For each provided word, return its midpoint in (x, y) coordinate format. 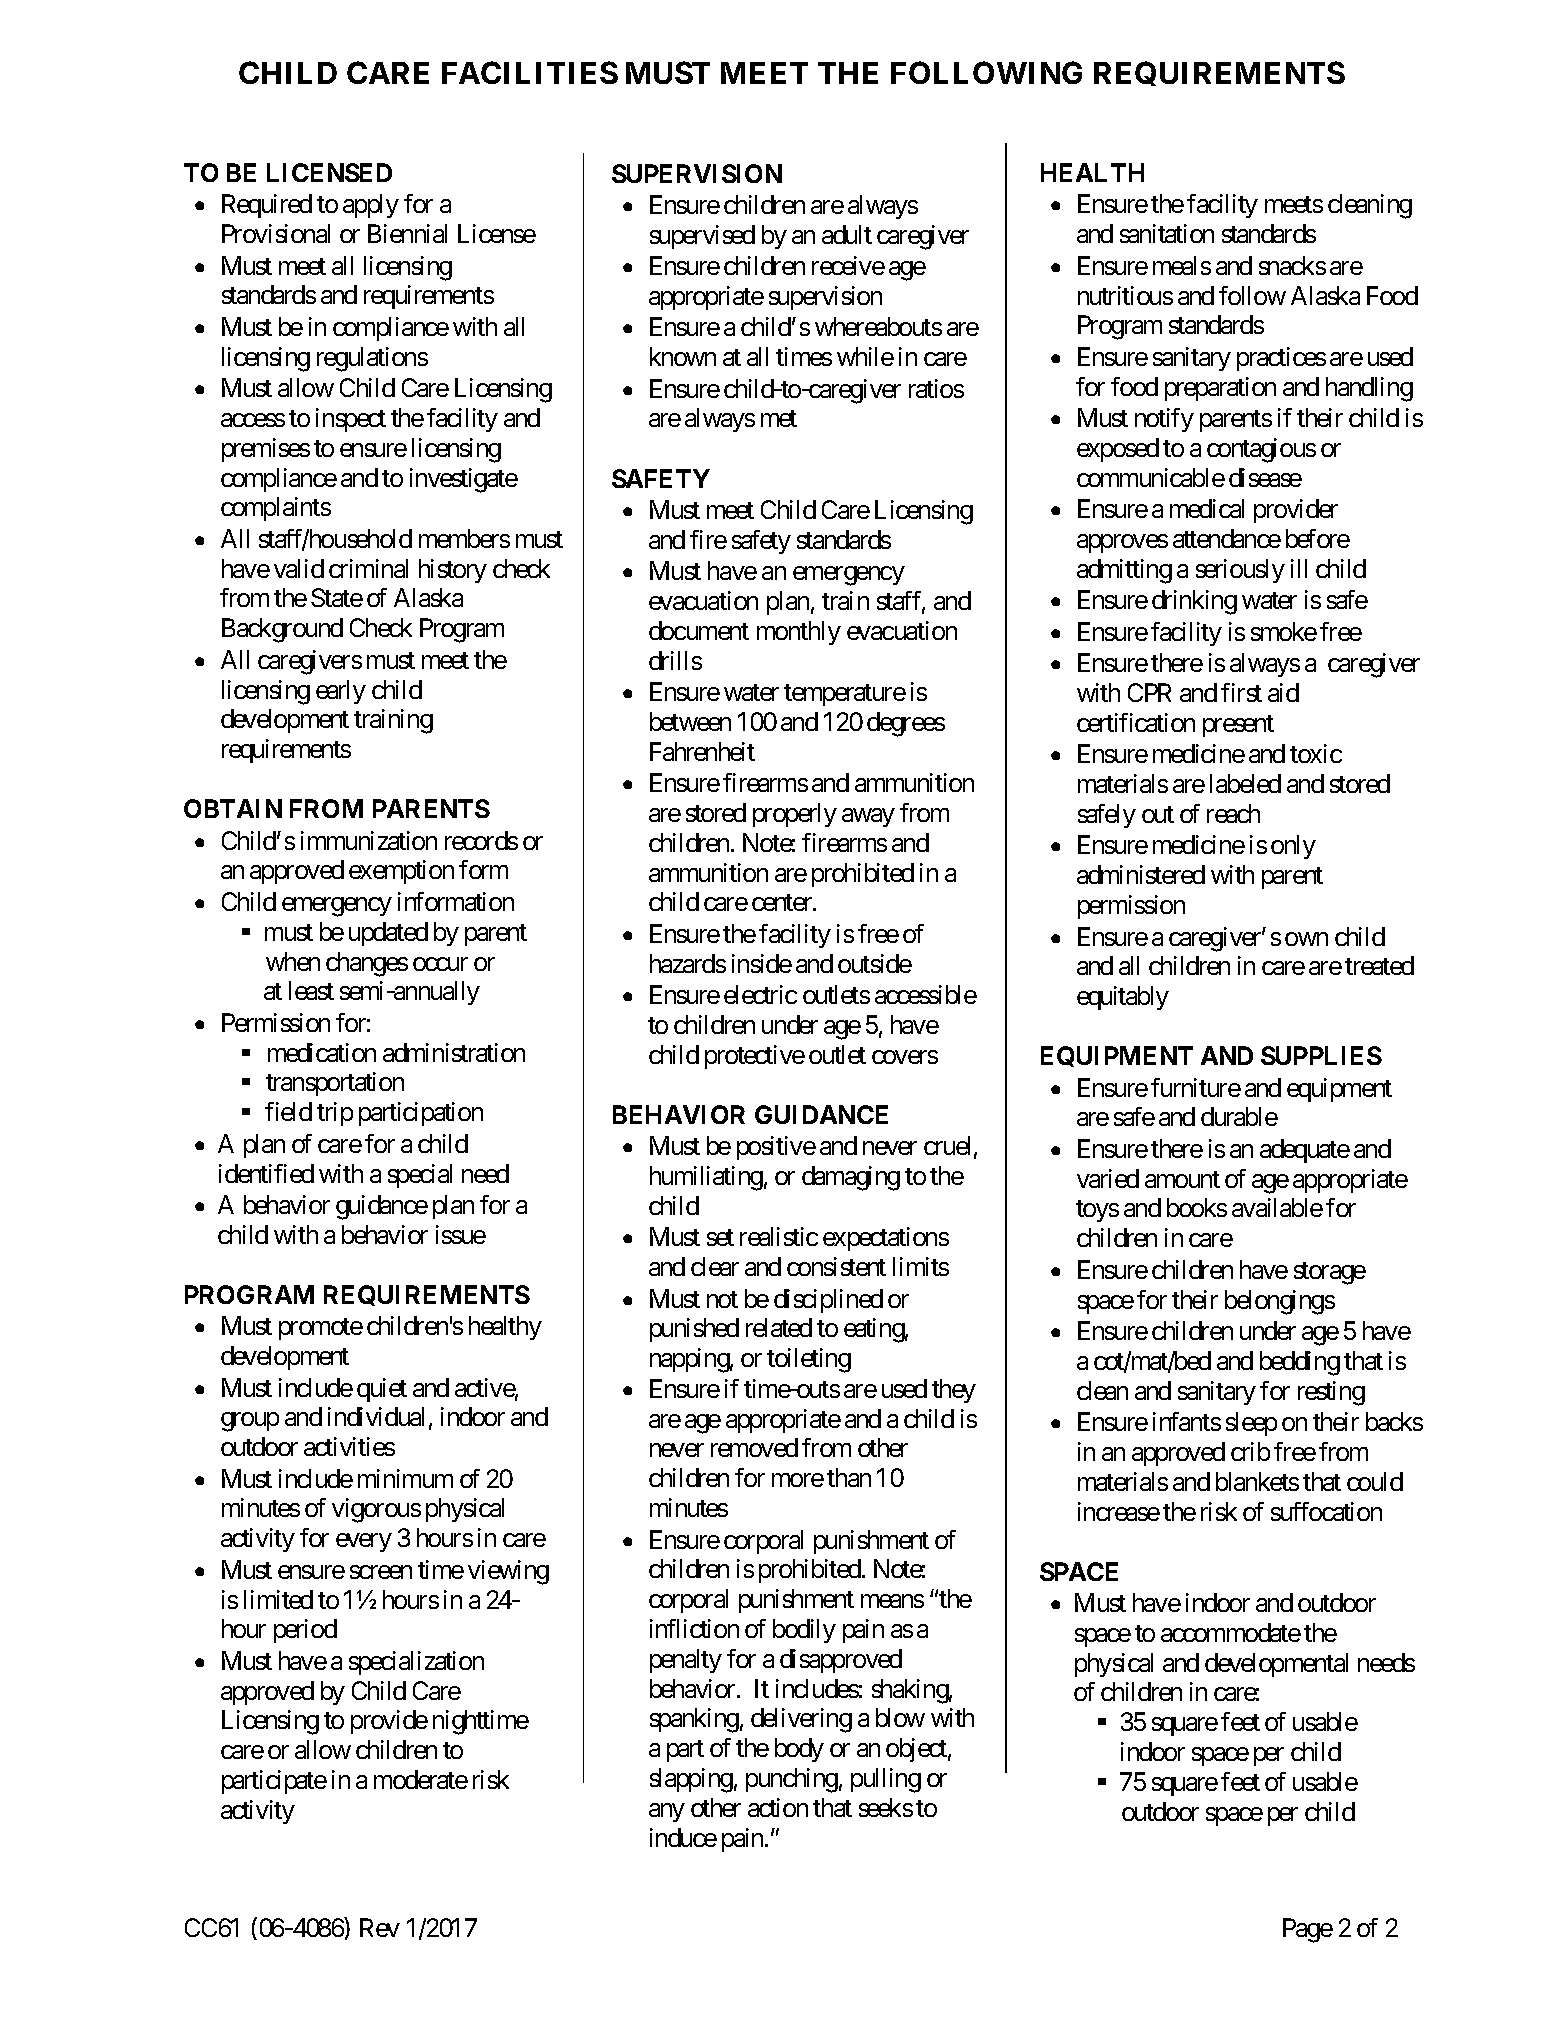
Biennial (407, 233)
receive (848, 265)
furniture (1196, 1087)
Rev (380, 1927)
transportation (335, 1084)
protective (755, 1057)
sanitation (1167, 233)
